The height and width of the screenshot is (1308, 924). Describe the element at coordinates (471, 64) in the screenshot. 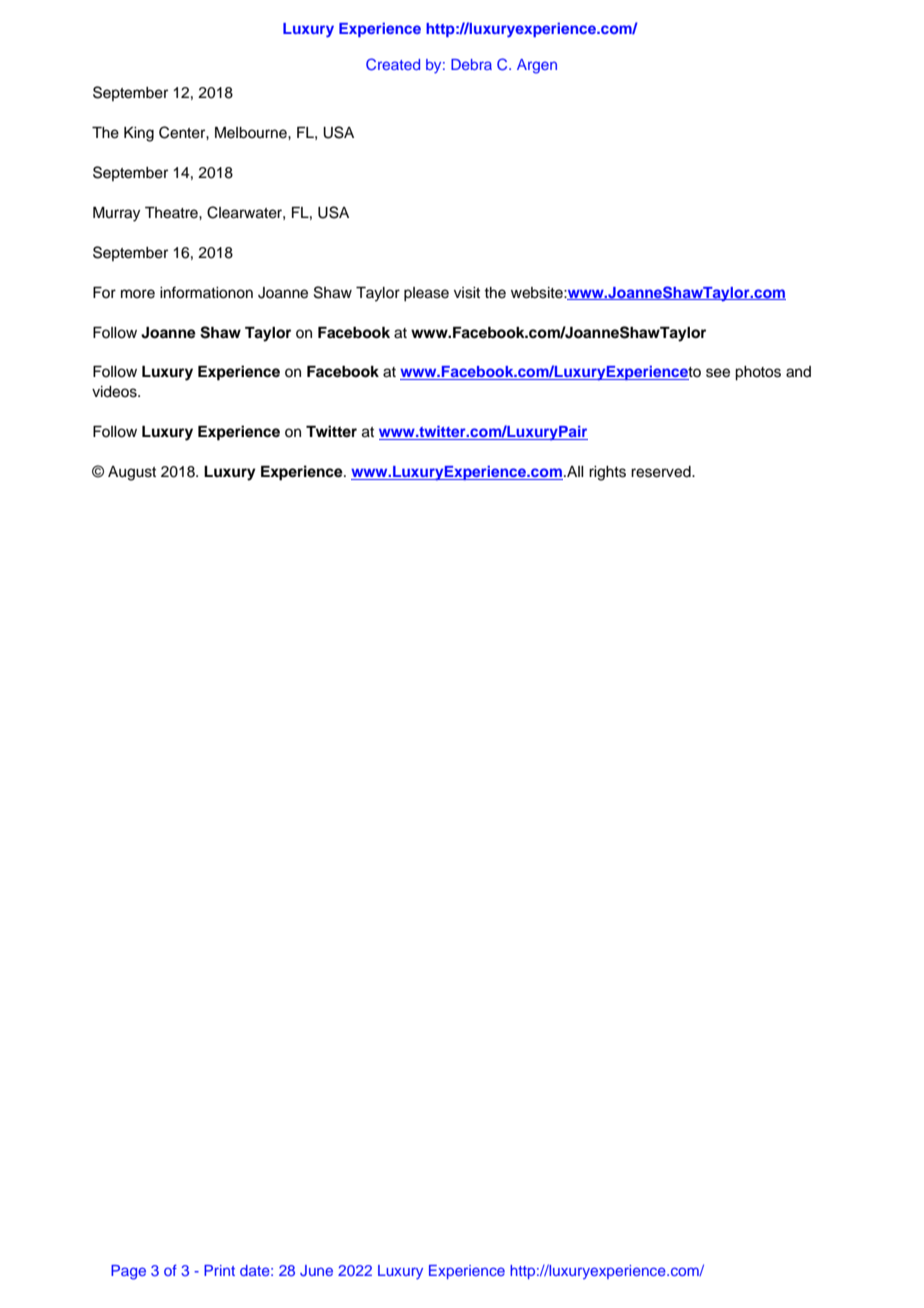

I see `Debra` at that location.
